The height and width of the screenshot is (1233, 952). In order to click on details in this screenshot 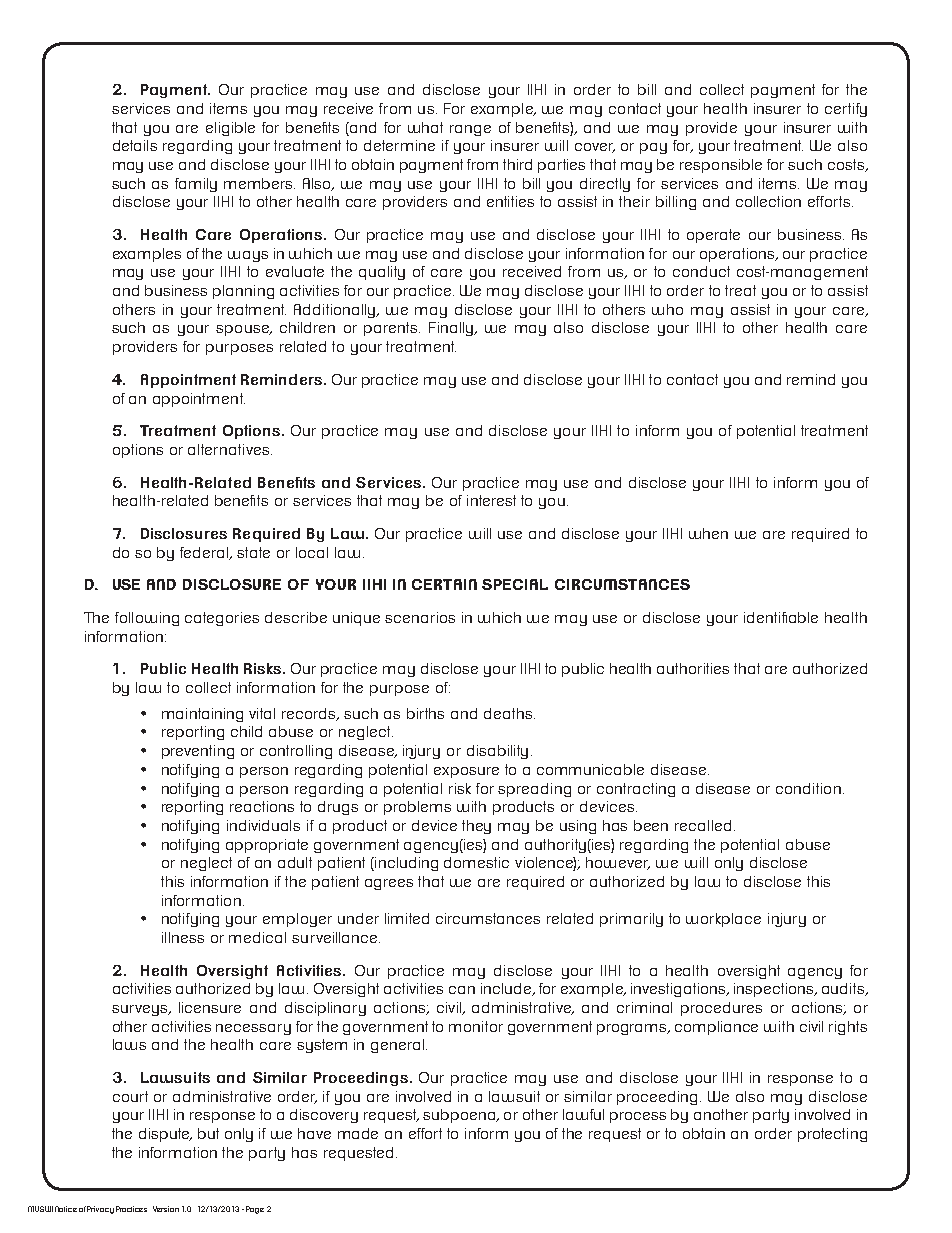, I will do `click(135, 145)`.
